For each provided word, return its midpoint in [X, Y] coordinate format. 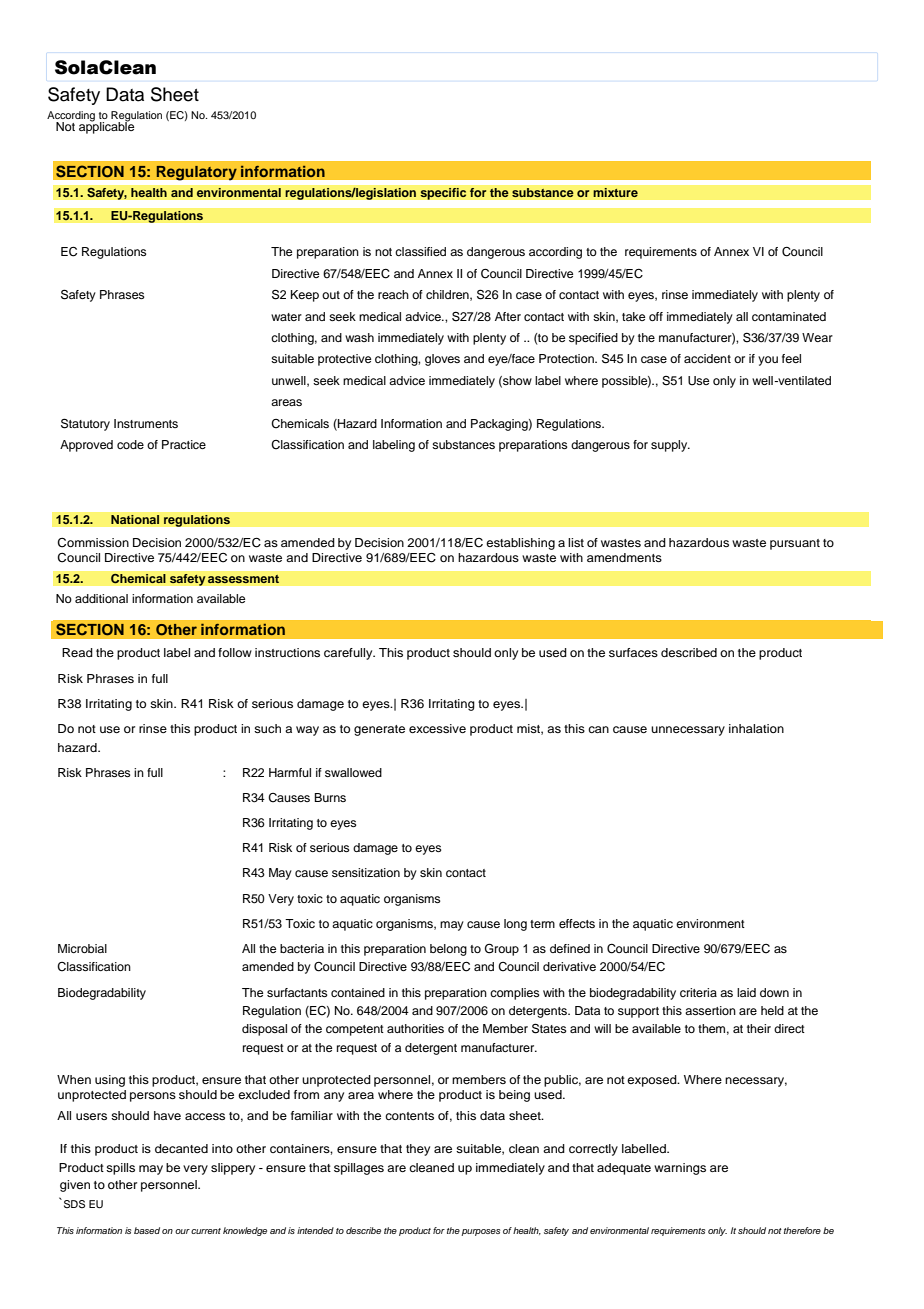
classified [420, 251]
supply [670, 446]
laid [746, 992]
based [147, 1230]
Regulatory [196, 173]
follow [235, 652]
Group [502, 949]
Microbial [82, 948]
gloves [442, 360]
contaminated [789, 316]
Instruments [146, 423]
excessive [437, 728]
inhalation [756, 728]
